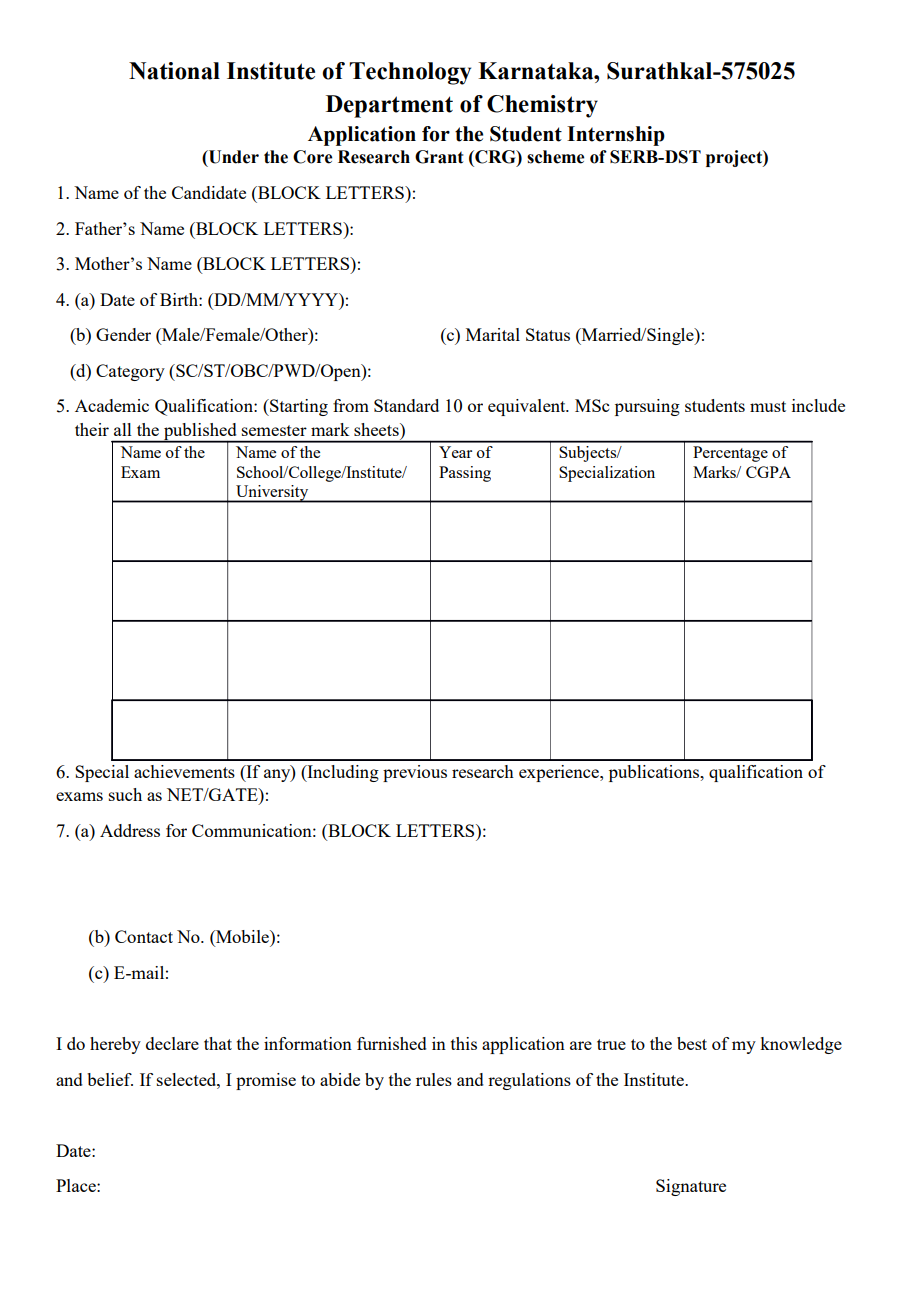  Describe the element at coordinates (184, 771) in the image. I see `achievements` at that location.
